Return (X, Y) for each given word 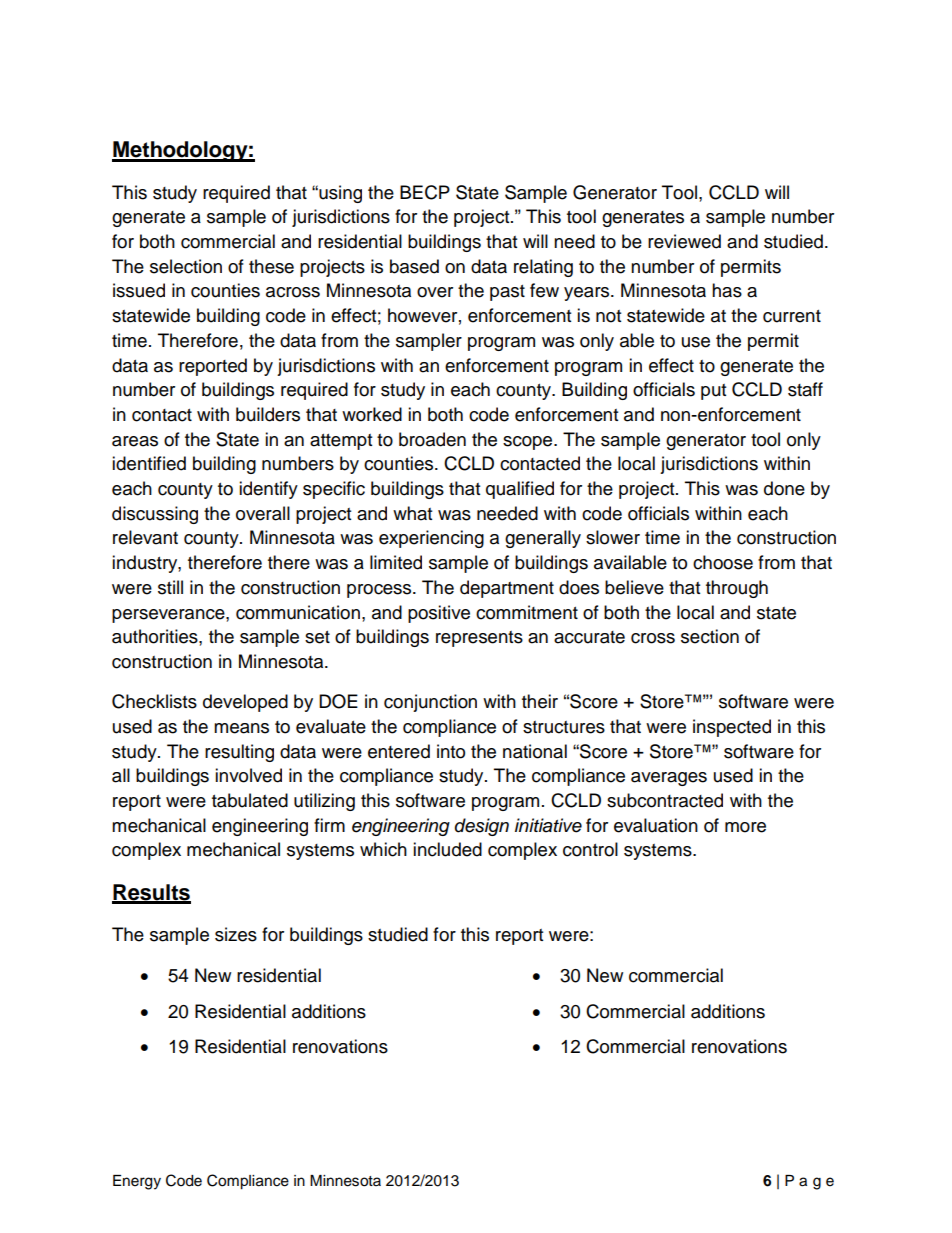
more (745, 827)
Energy (137, 1182)
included (447, 849)
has (727, 290)
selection (186, 266)
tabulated (250, 800)
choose (723, 562)
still (170, 587)
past (507, 293)
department (507, 589)
